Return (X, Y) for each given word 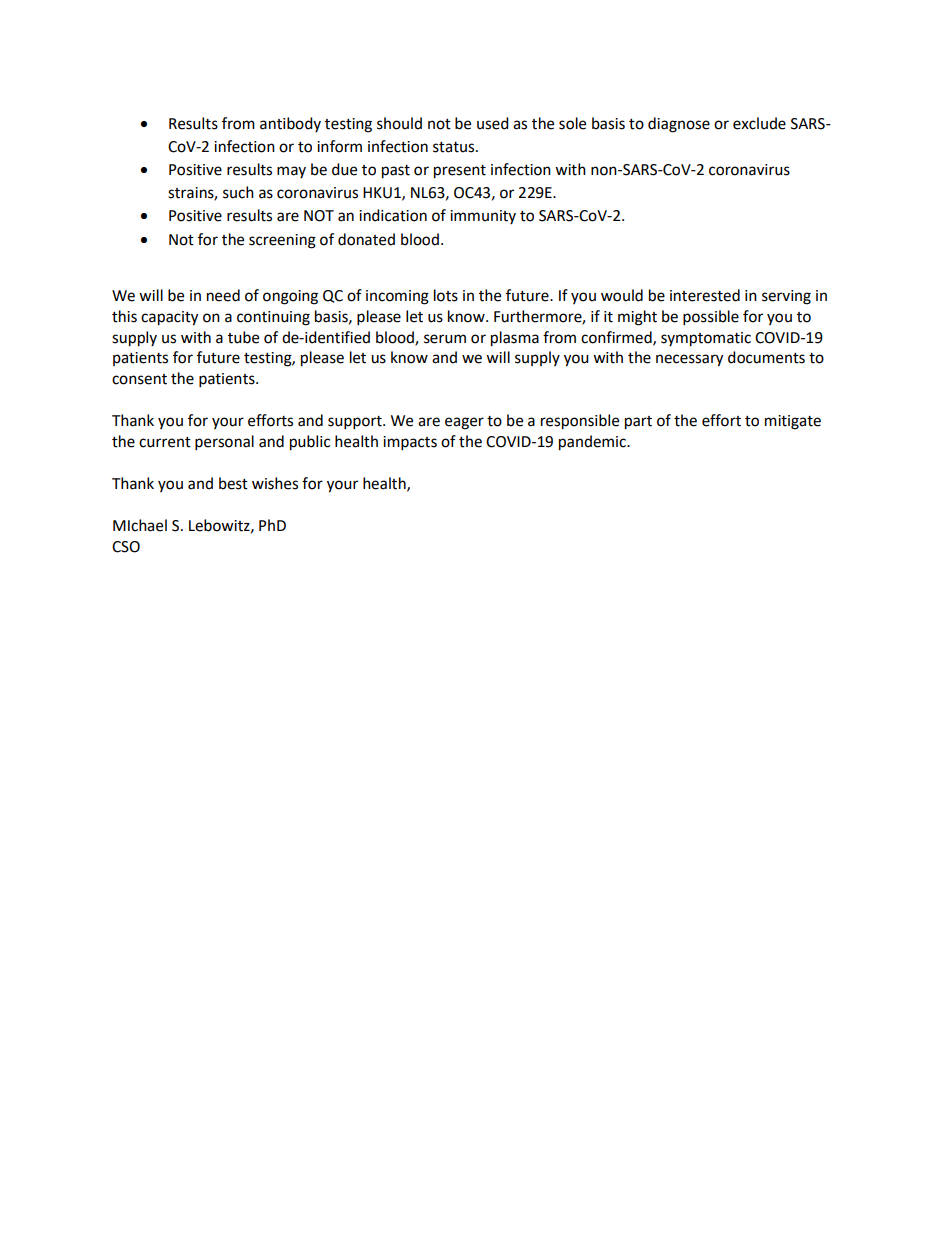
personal (224, 443)
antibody (290, 124)
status (455, 147)
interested (705, 295)
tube (243, 337)
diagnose (679, 125)
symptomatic (706, 339)
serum (445, 339)
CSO (126, 547)
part (638, 423)
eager (464, 423)
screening (282, 241)
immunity (483, 217)
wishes (275, 483)
